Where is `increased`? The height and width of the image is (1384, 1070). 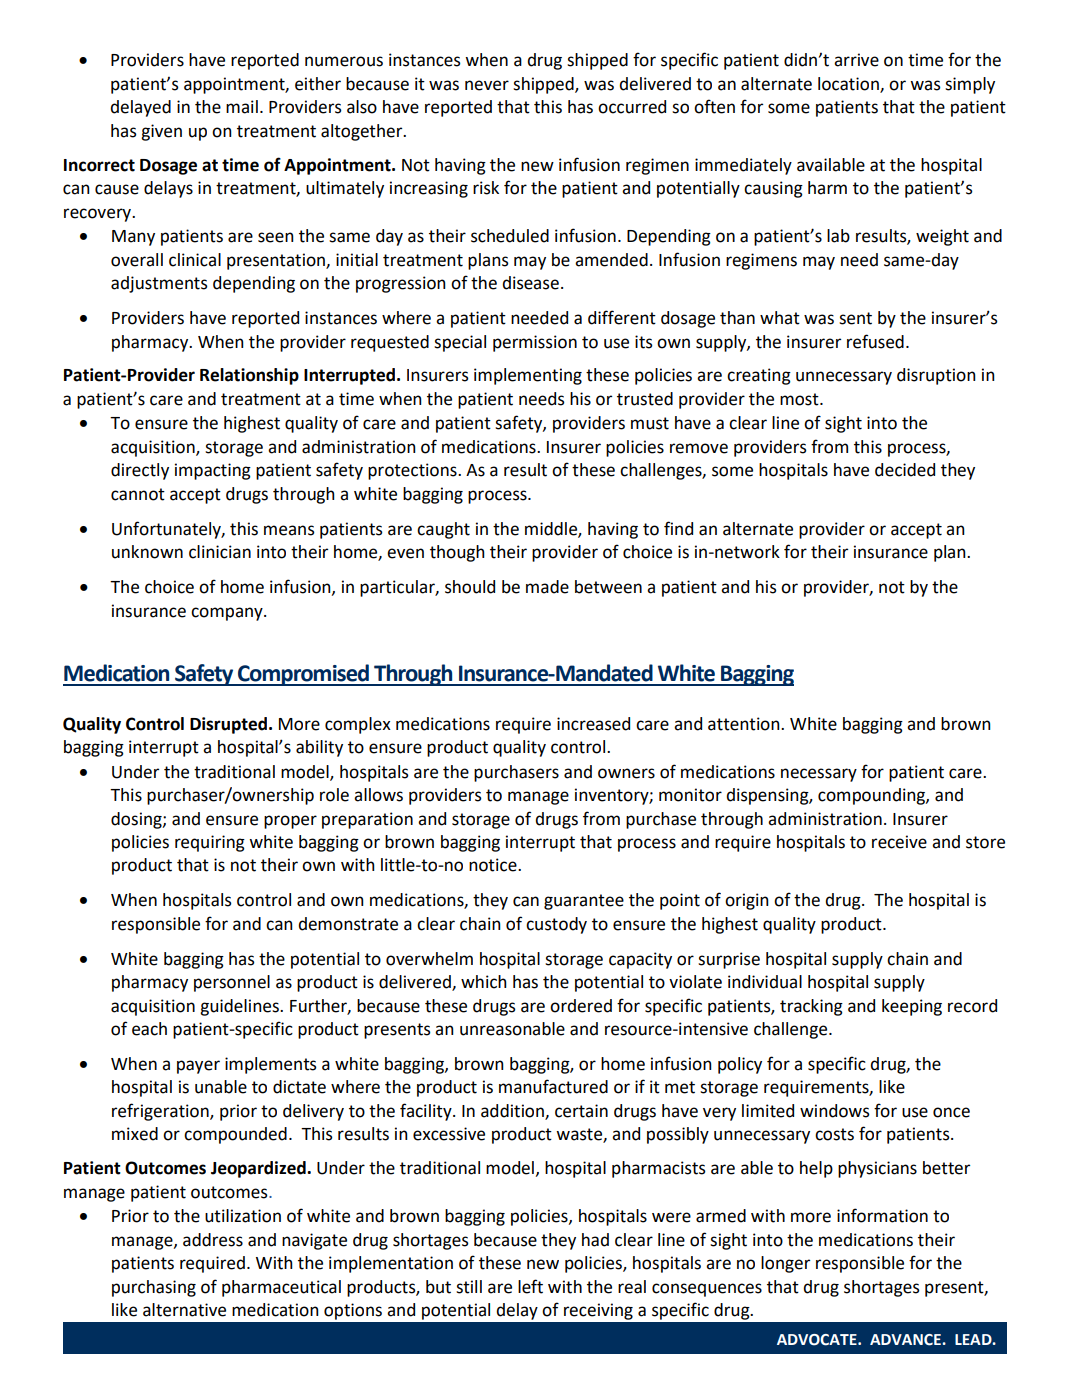 increased is located at coordinates (593, 724).
